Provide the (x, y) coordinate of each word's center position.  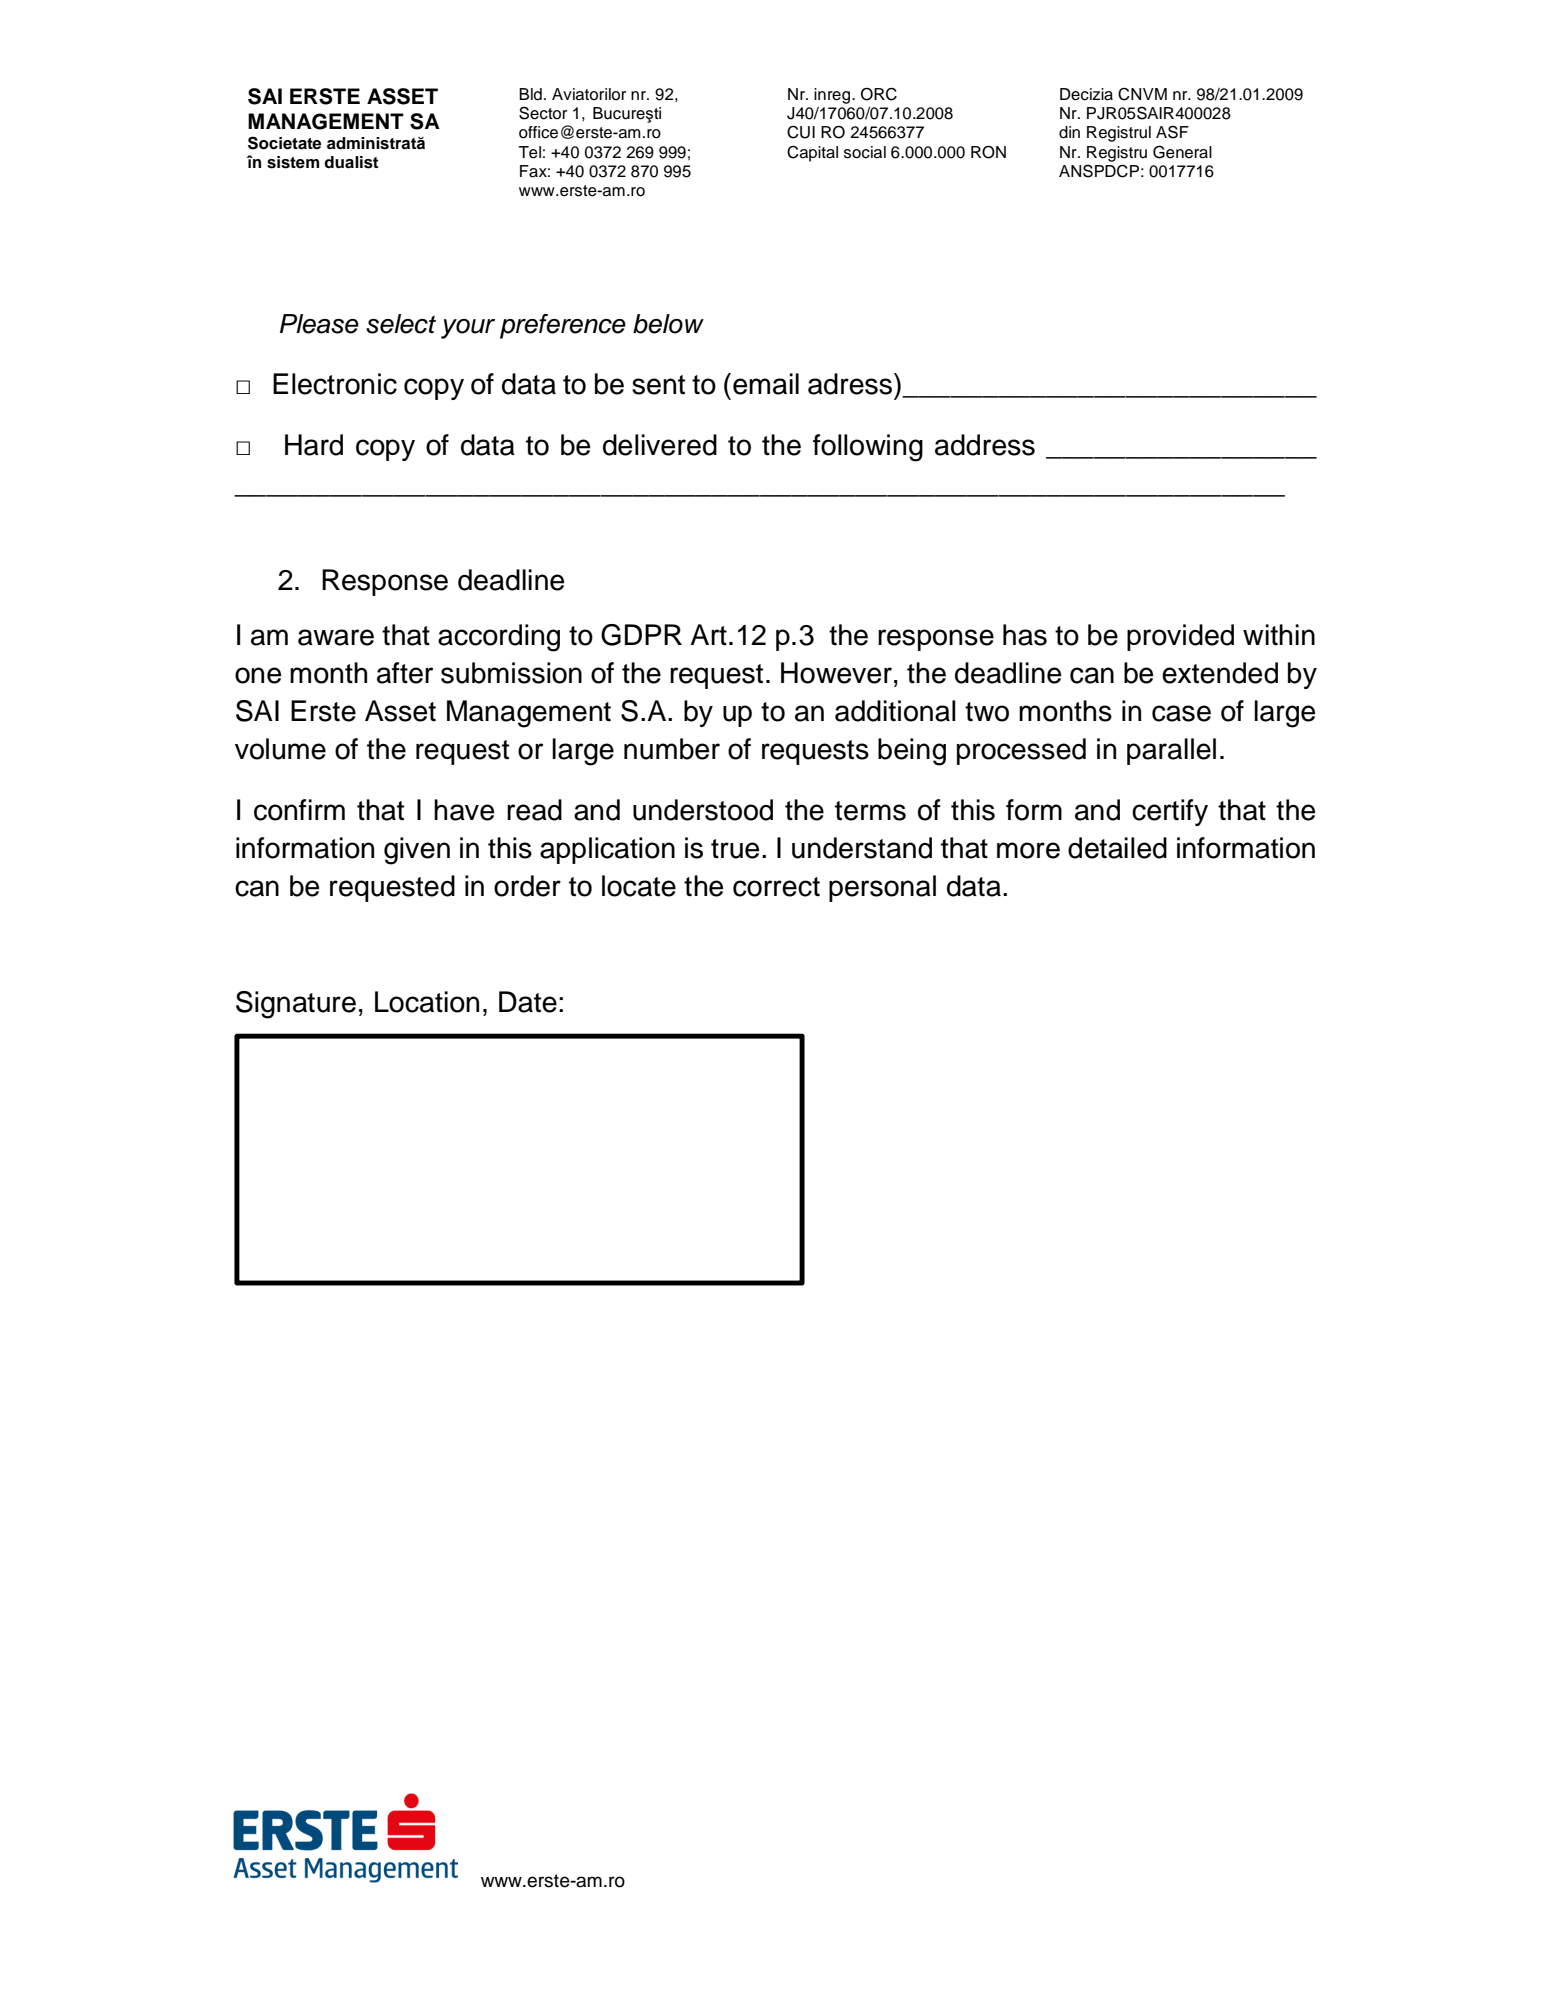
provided (1180, 637)
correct (776, 887)
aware (336, 637)
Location (427, 1002)
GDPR (641, 635)
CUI (801, 132)
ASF (1172, 132)
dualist (351, 162)
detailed (1117, 848)
